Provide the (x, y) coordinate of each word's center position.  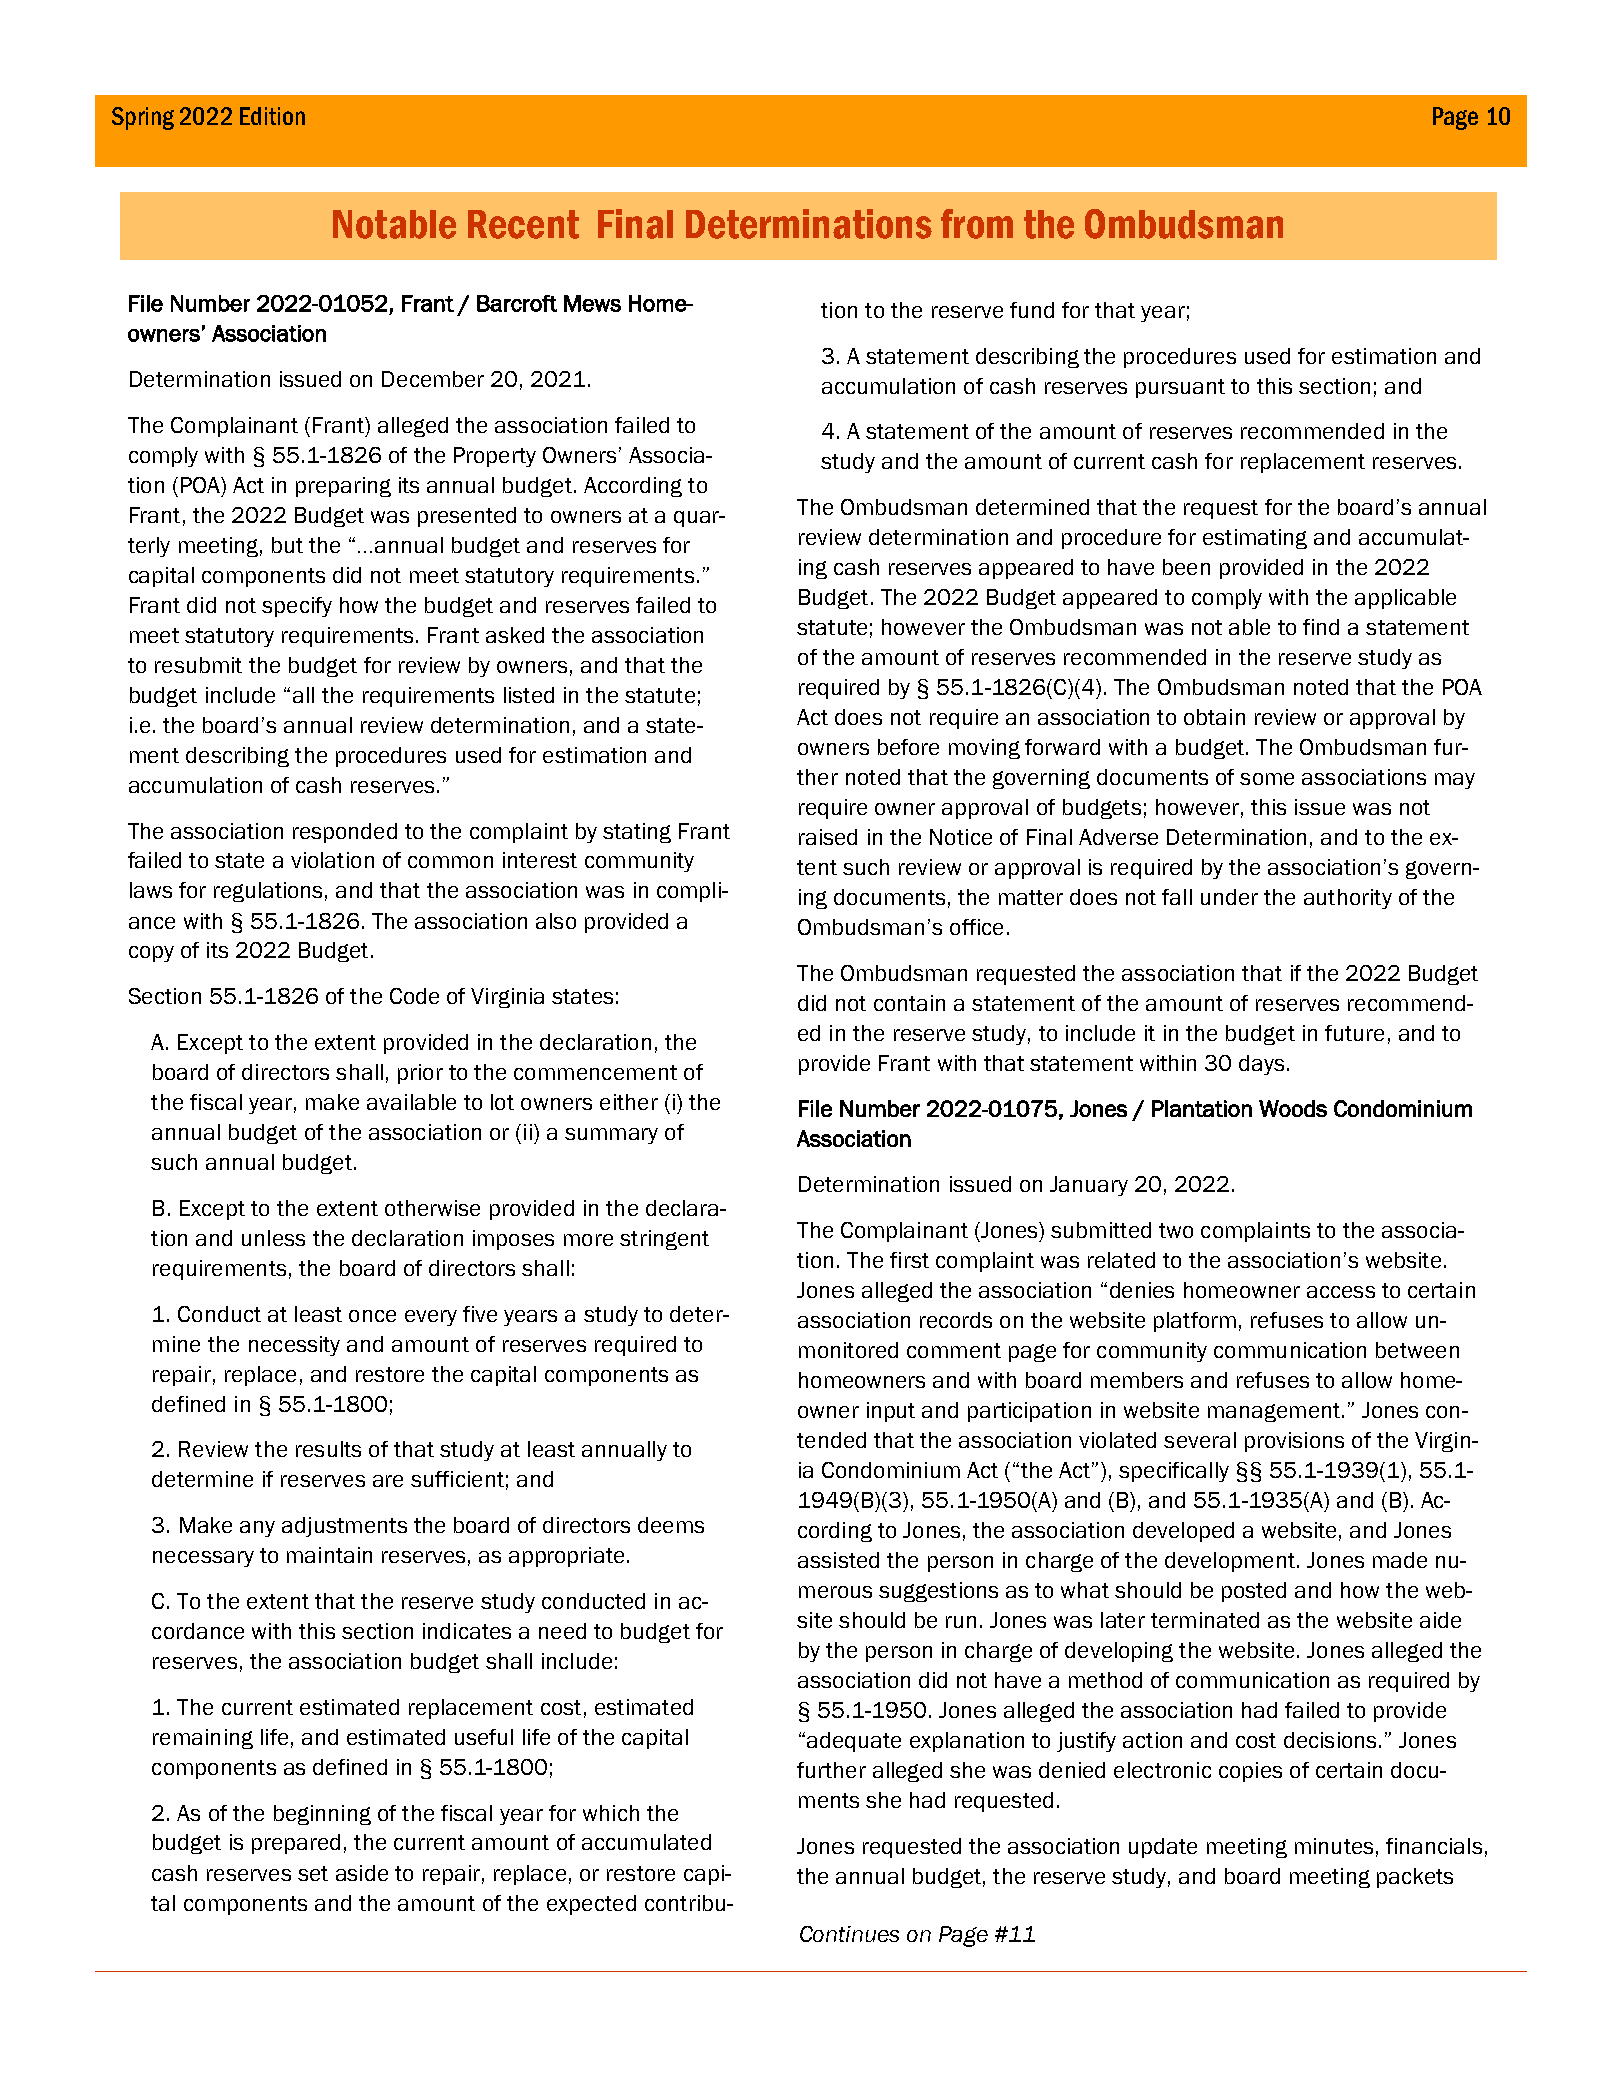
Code (414, 996)
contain (909, 1003)
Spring (143, 118)
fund (1032, 310)
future (1354, 1033)
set (313, 1873)
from (977, 224)
